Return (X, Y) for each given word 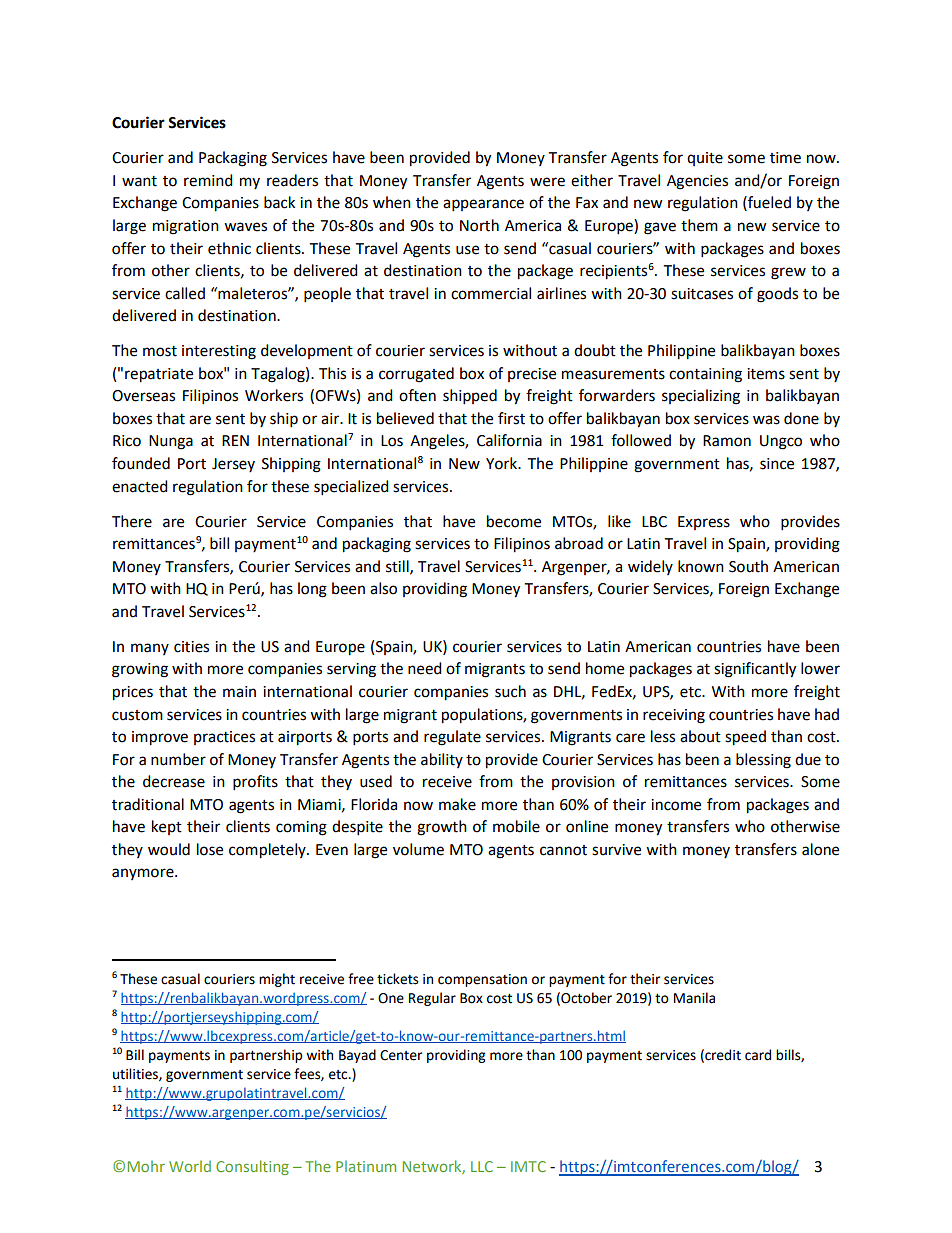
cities (191, 647)
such (510, 691)
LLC (482, 1166)
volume (418, 849)
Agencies (697, 182)
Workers (274, 395)
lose (210, 849)
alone (820, 849)
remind (208, 180)
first (511, 418)
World (190, 1166)
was (766, 420)
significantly (755, 670)
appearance (483, 205)
